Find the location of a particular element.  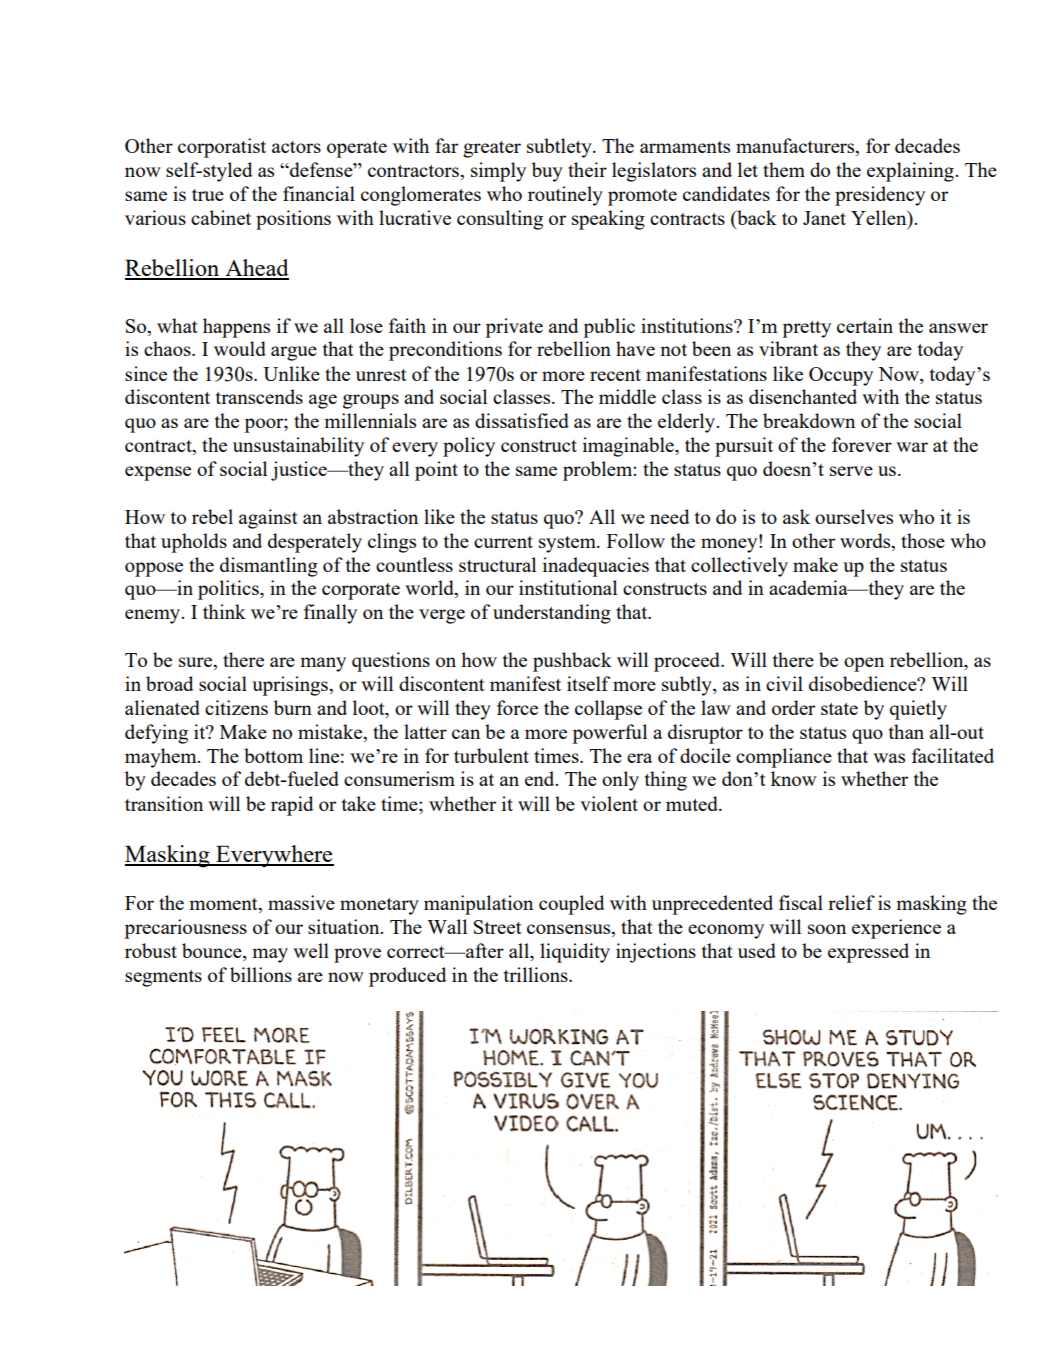

turbulent is located at coordinates (491, 755).
